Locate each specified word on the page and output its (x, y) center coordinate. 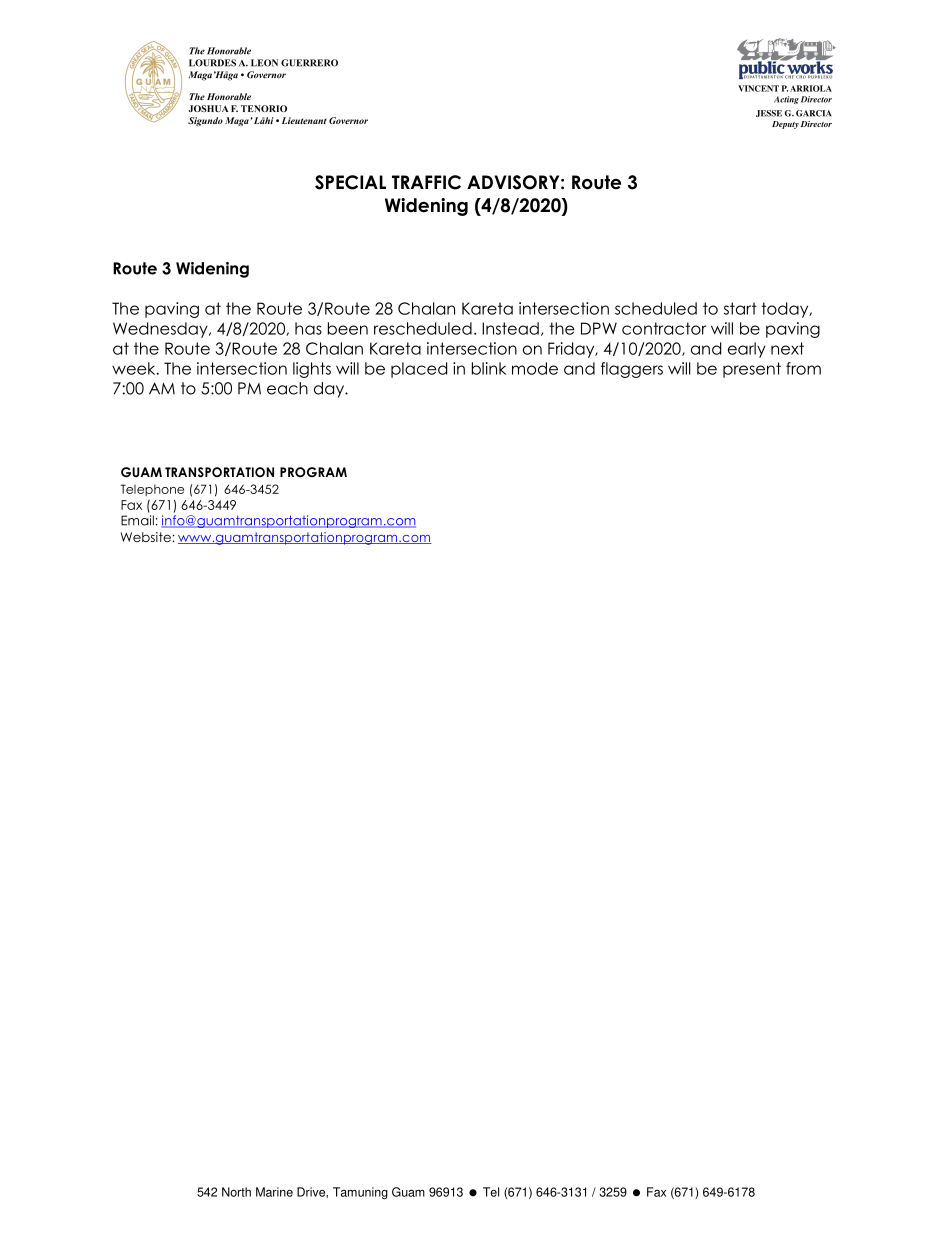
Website (146, 537)
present (752, 370)
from (803, 368)
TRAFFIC (426, 182)
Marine (274, 1192)
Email (137, 520)
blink (489, 368)
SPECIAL (350, 182)
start (740, 308)
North (236, 1192)
